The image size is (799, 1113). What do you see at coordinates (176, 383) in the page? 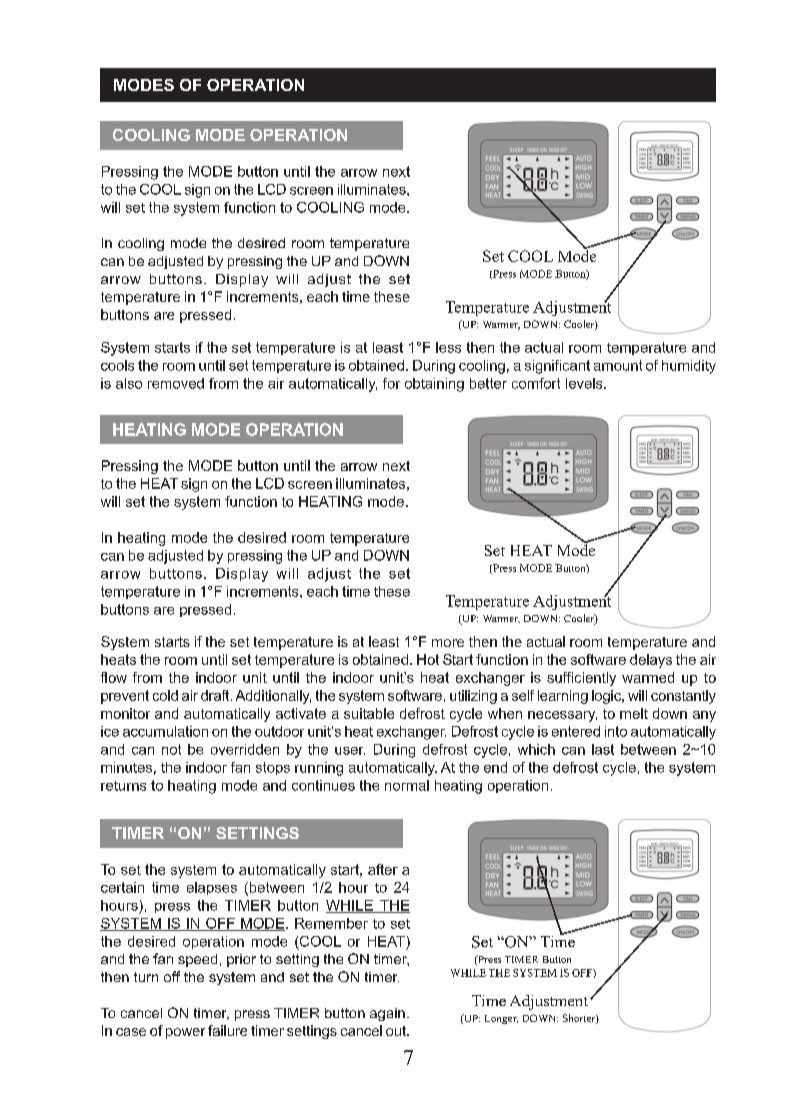
I see `removed` at bounding box center [176, 383].
